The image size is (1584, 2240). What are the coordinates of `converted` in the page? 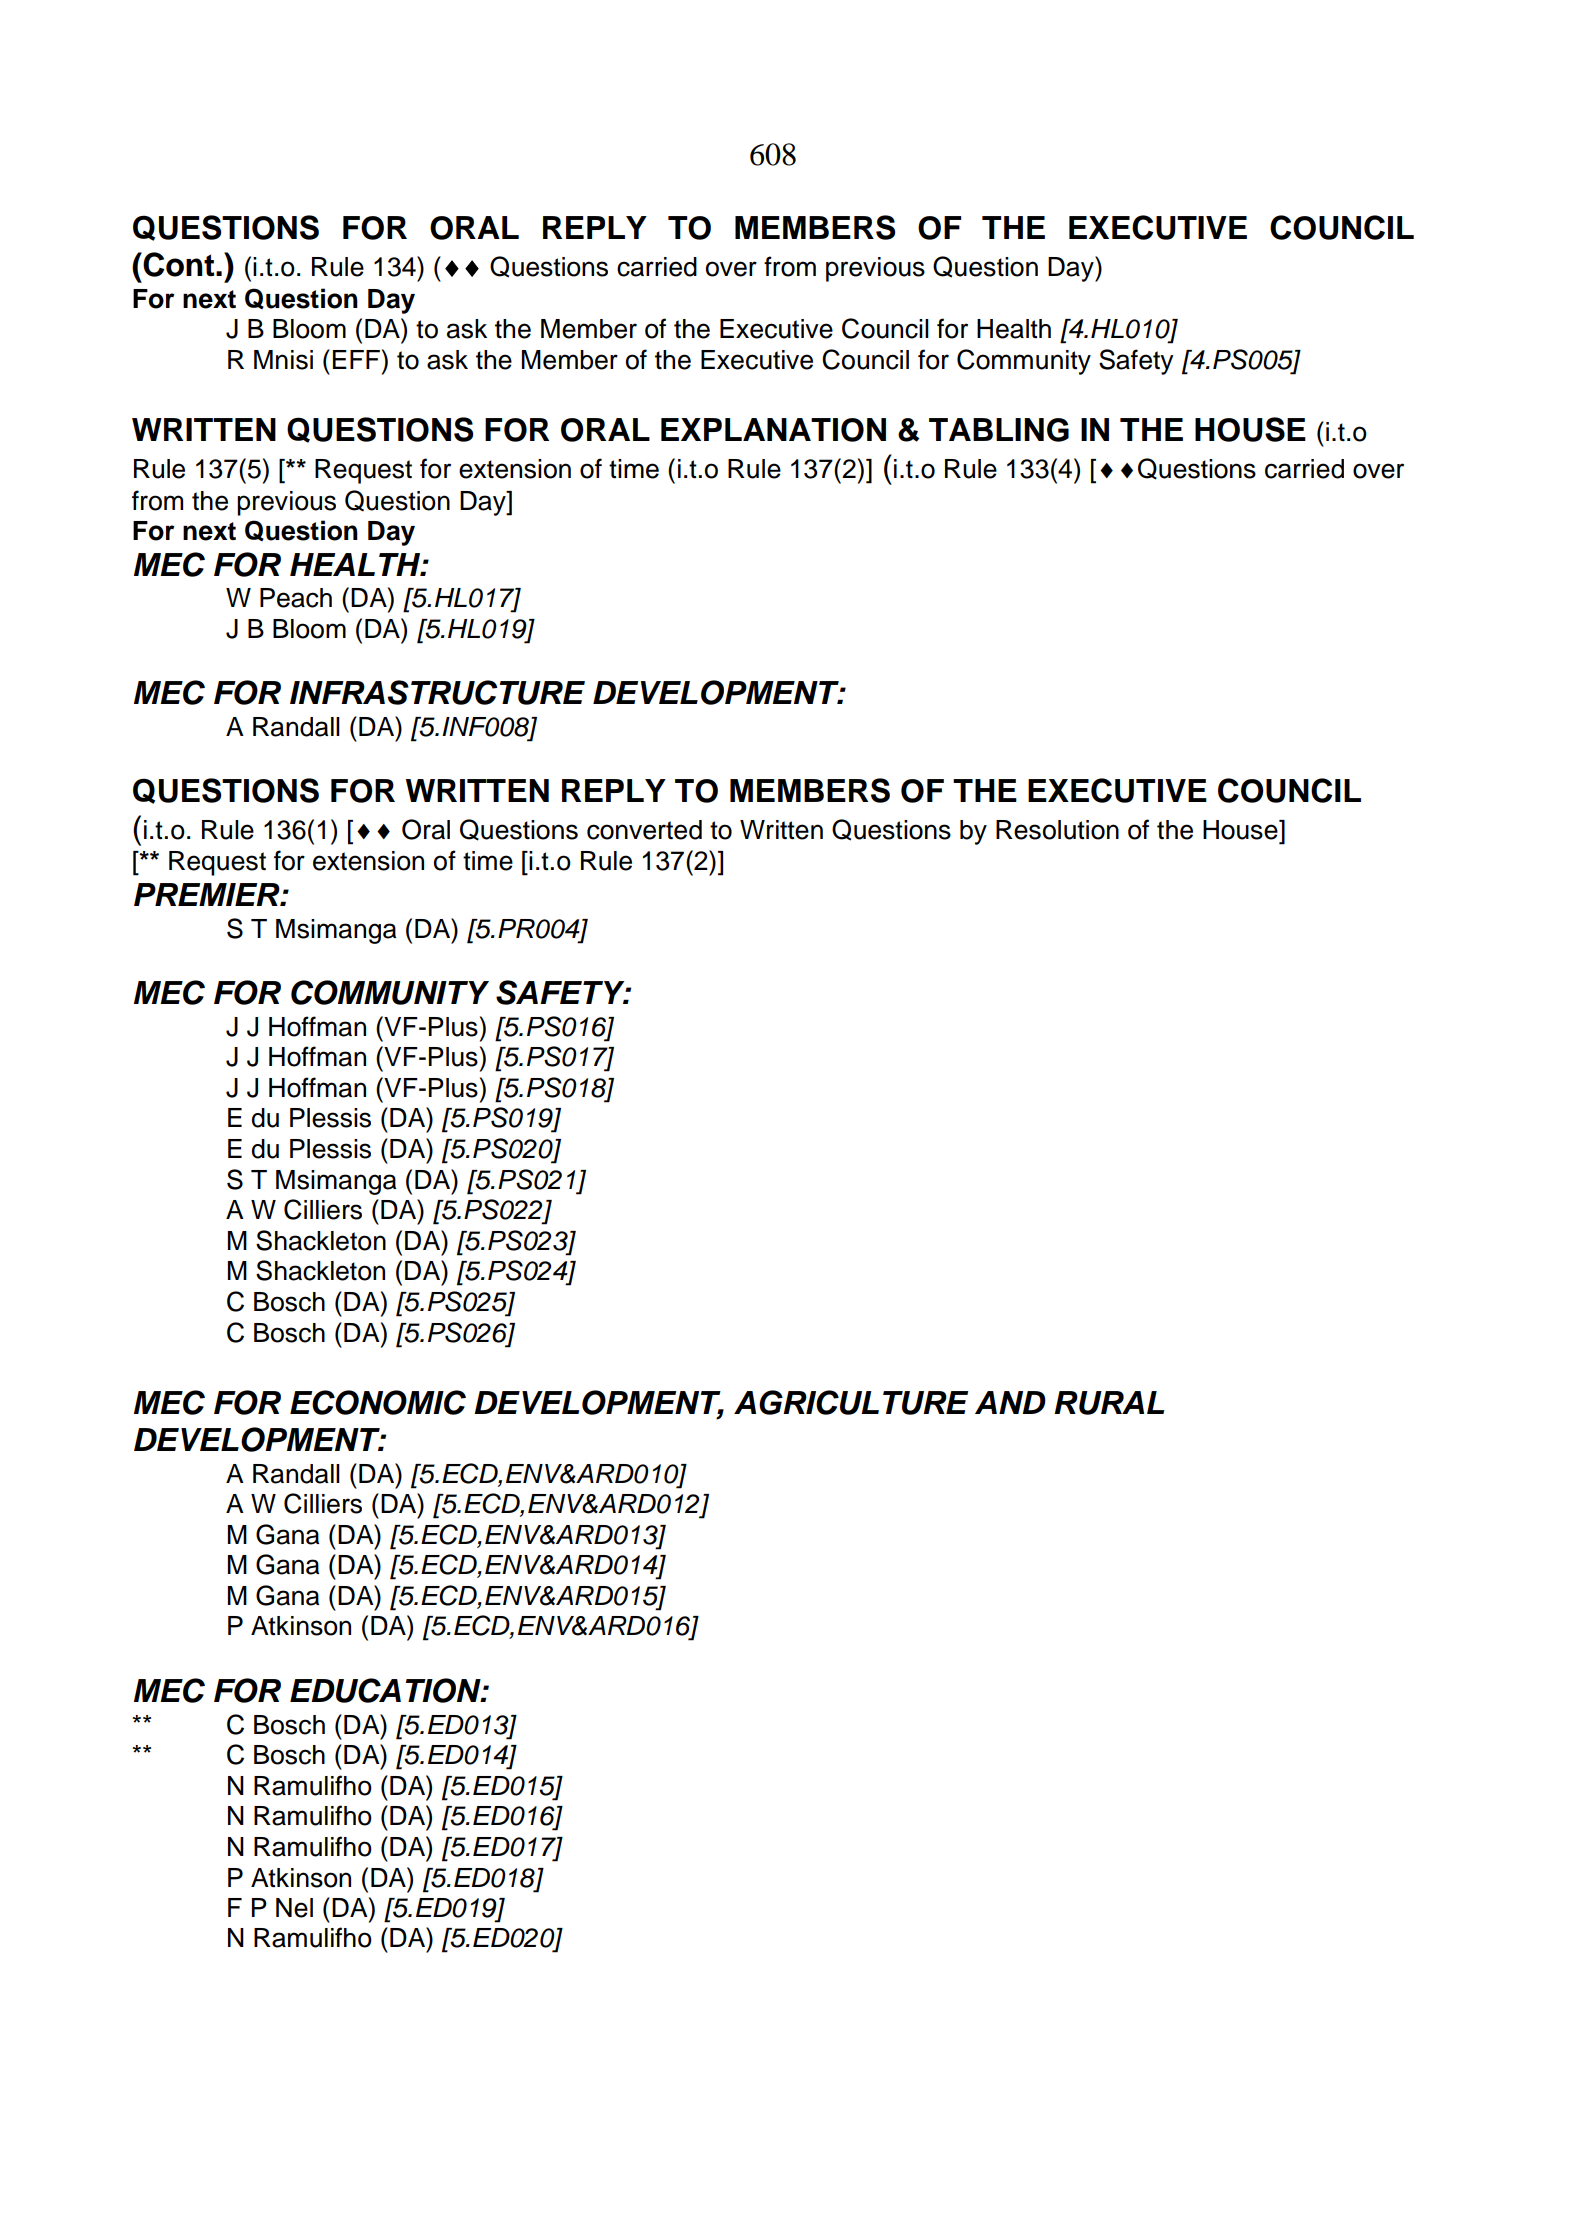 It's located at (644, 830).
